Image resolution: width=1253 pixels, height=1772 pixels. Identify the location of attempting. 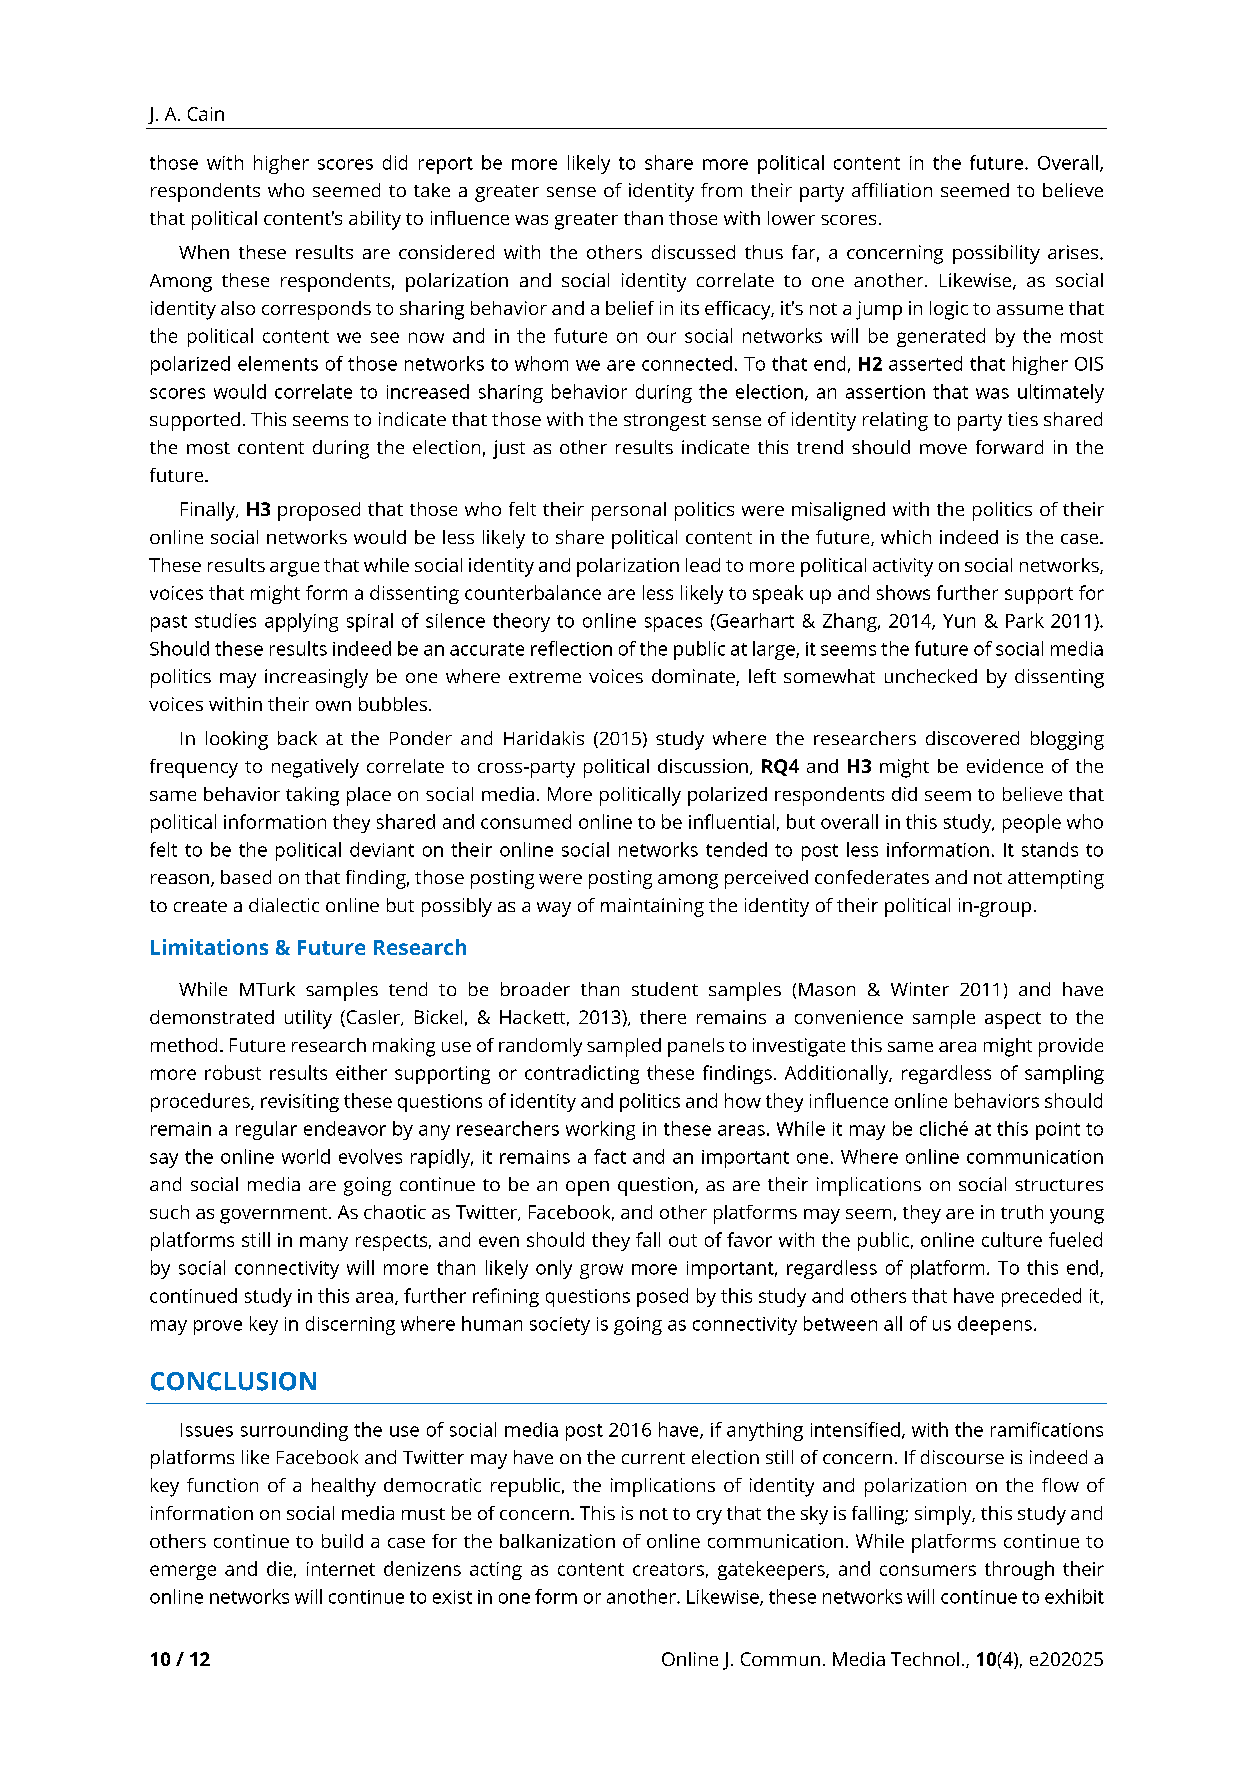
(1056, 879).
